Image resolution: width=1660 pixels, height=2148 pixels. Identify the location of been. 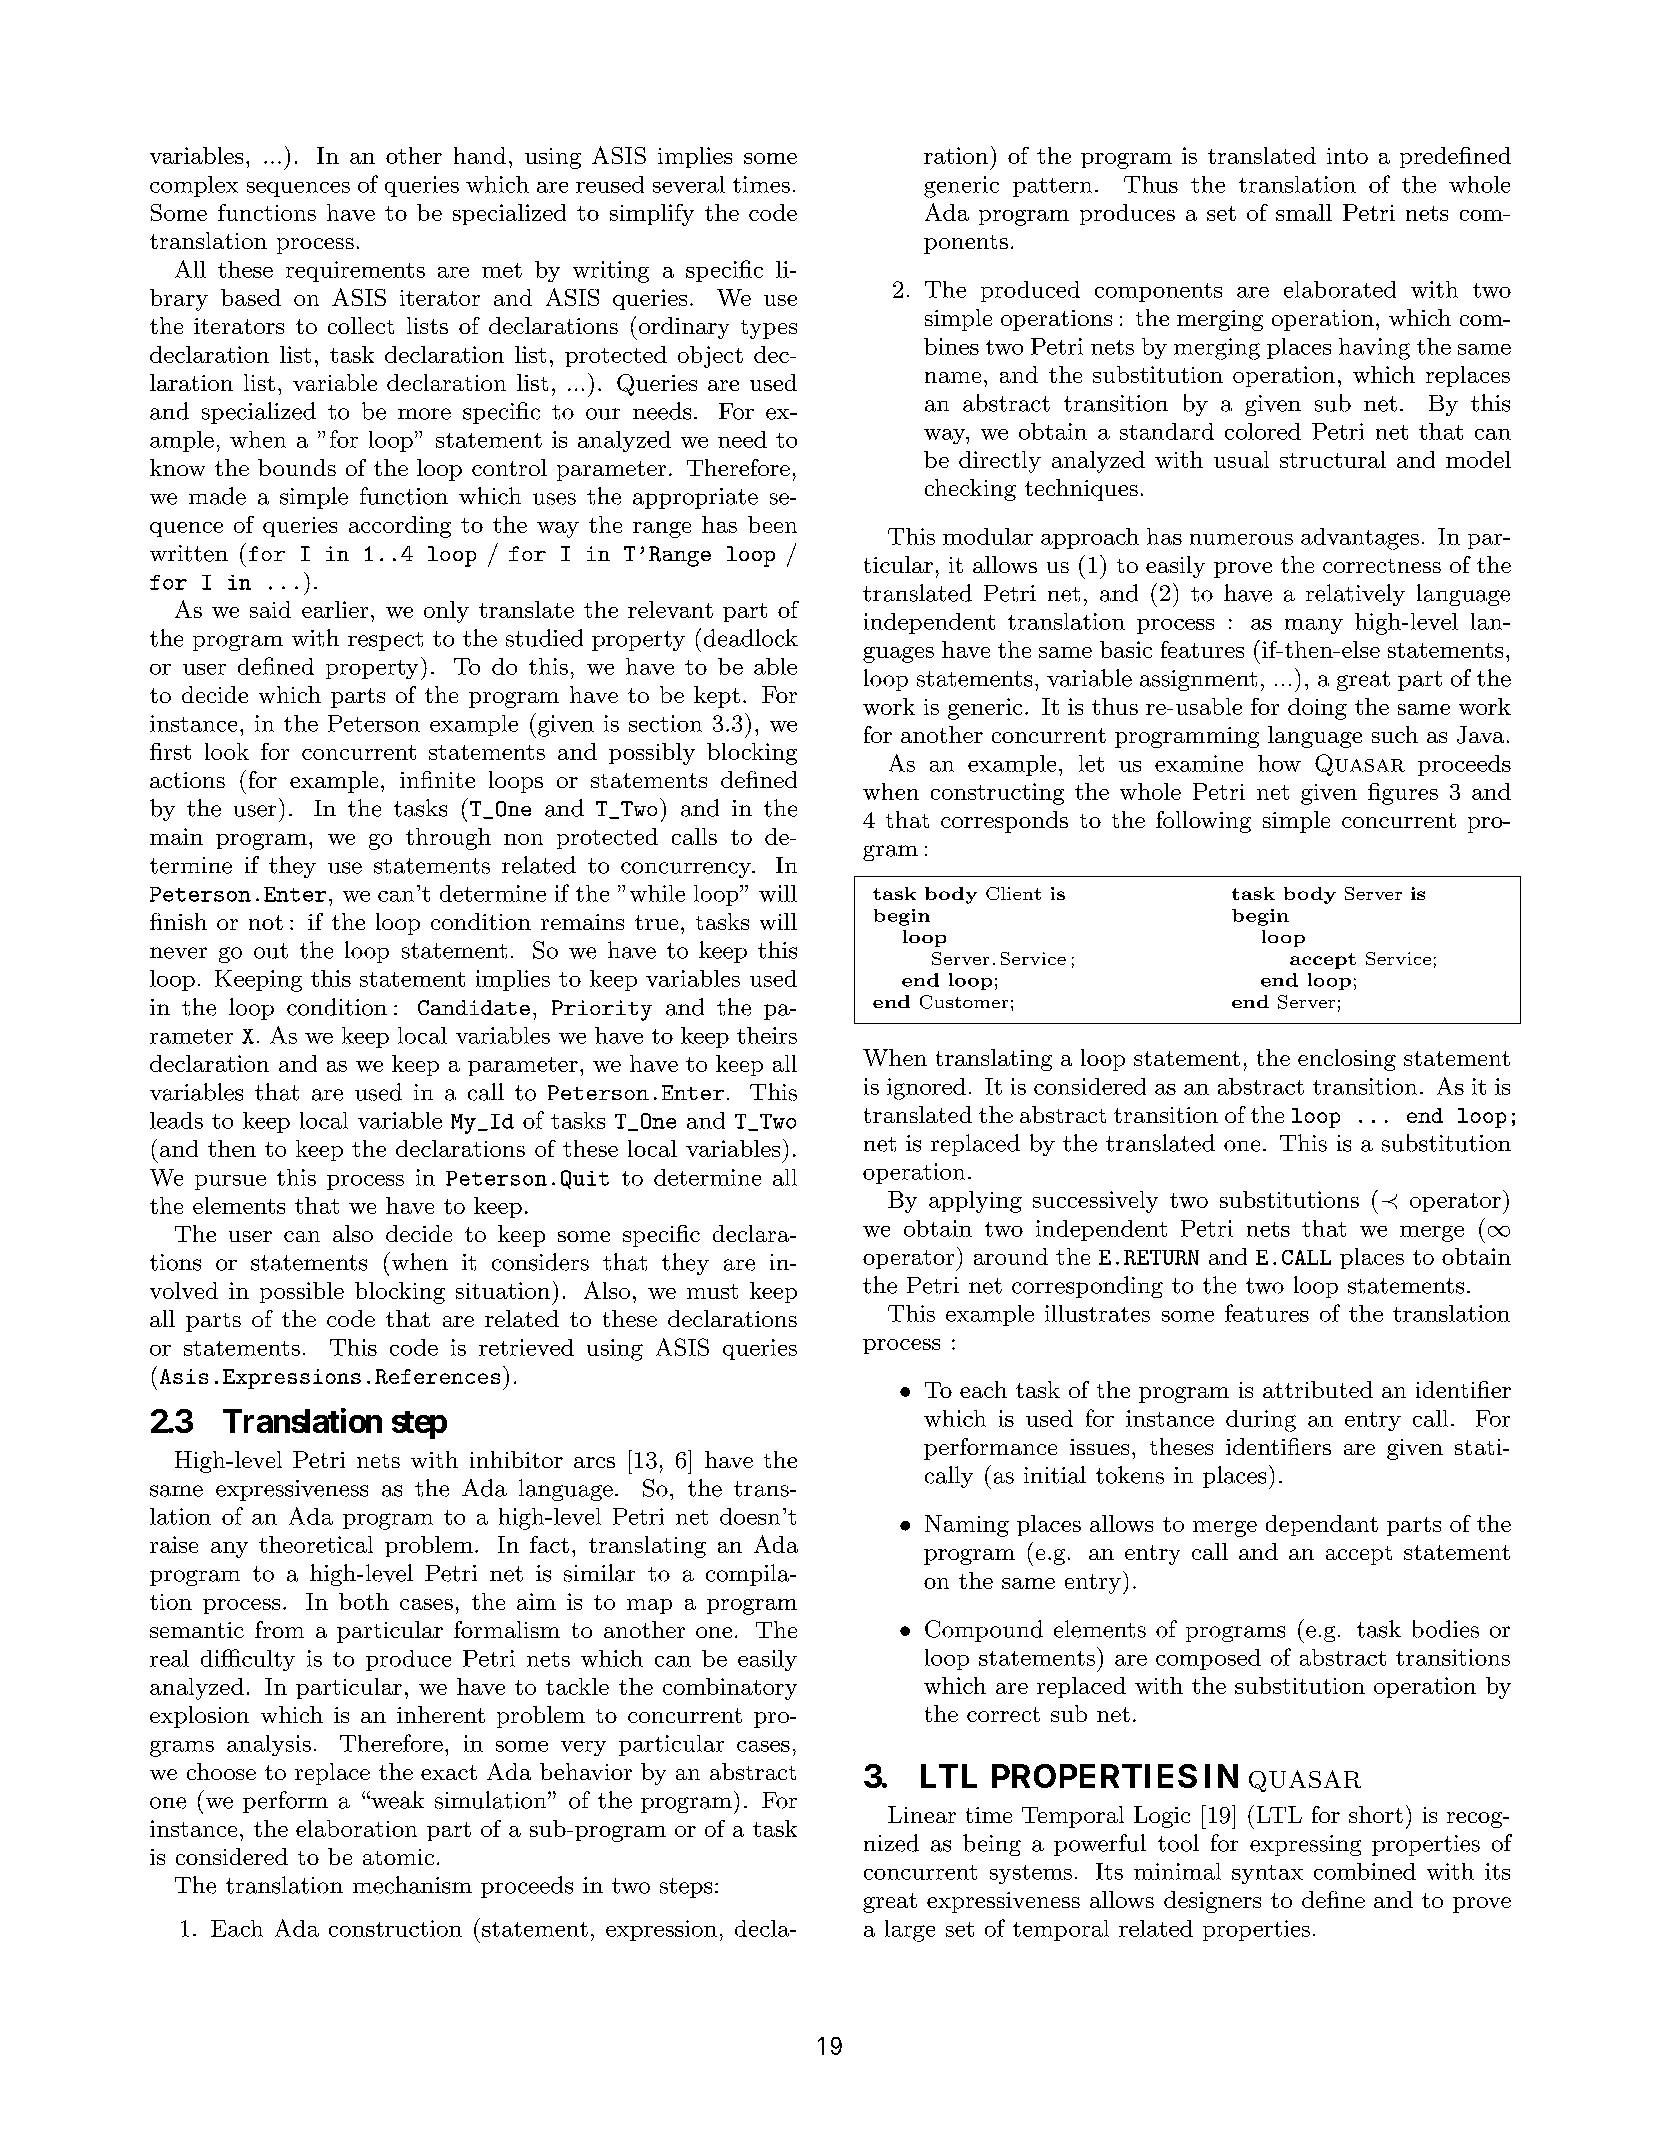
(772, 524).
